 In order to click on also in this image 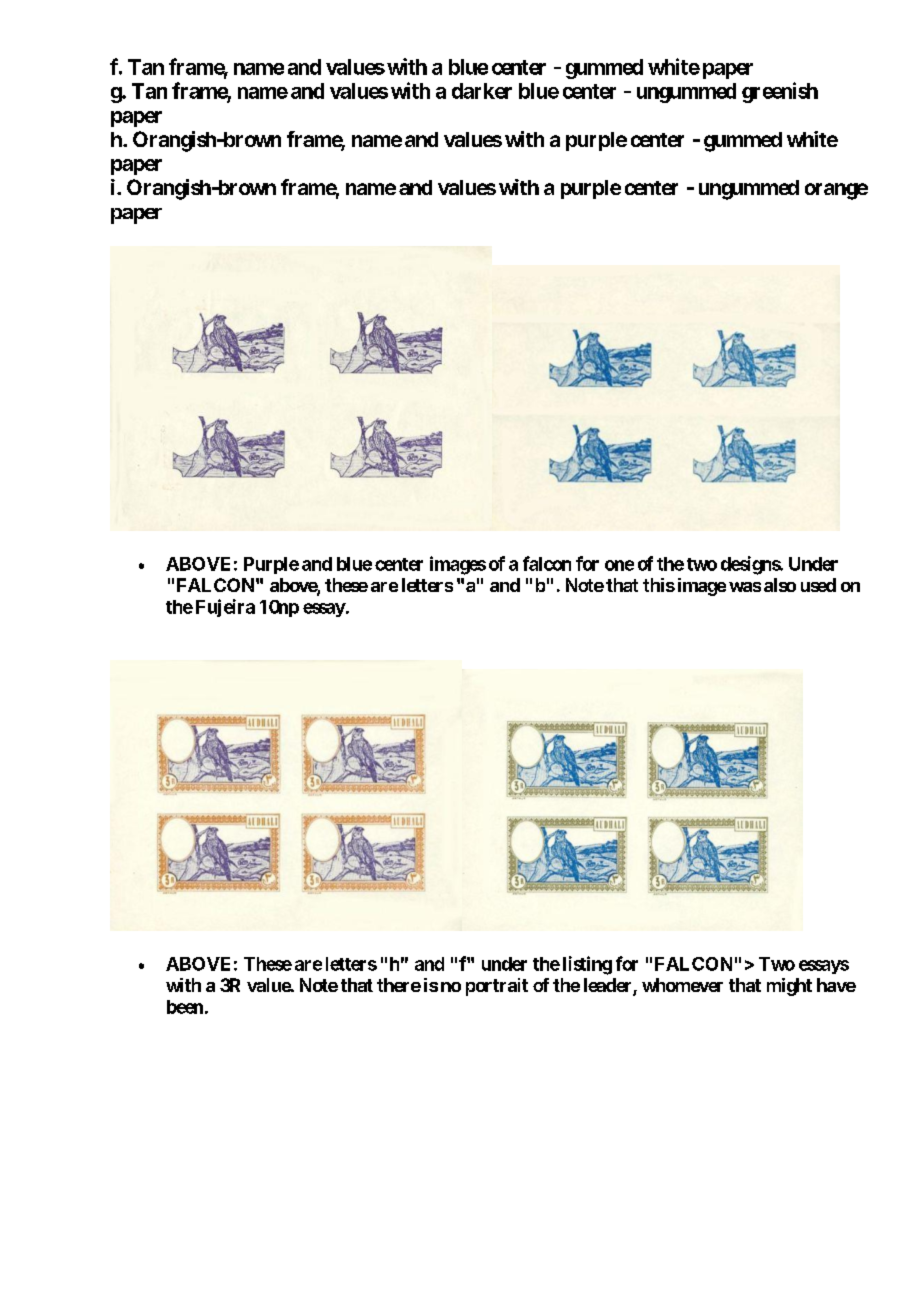, I will do `click(780, 585)`.
